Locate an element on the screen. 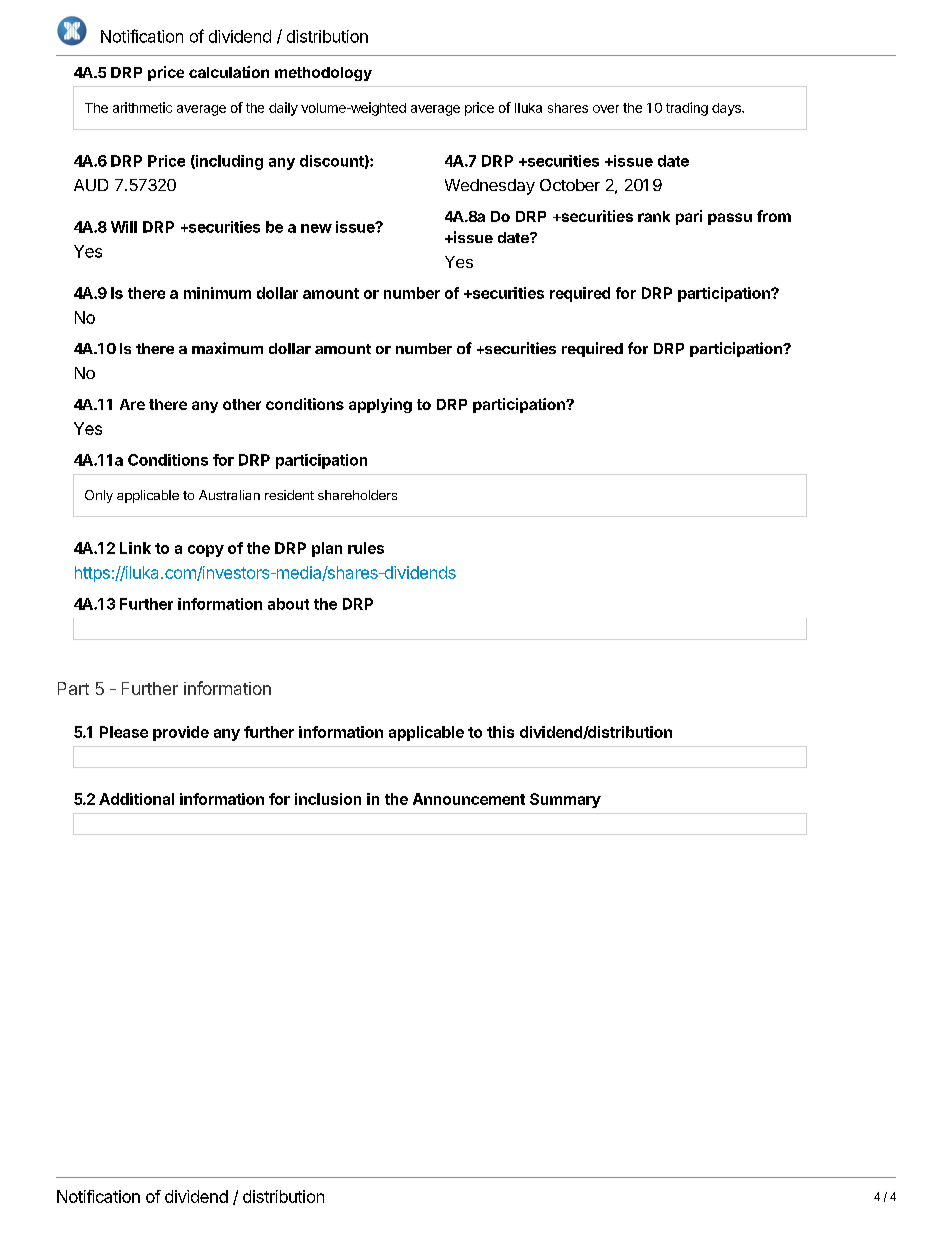 The width and height of the screenshot is (952, 1233). Announcement is located at coordinates (469, 799).
